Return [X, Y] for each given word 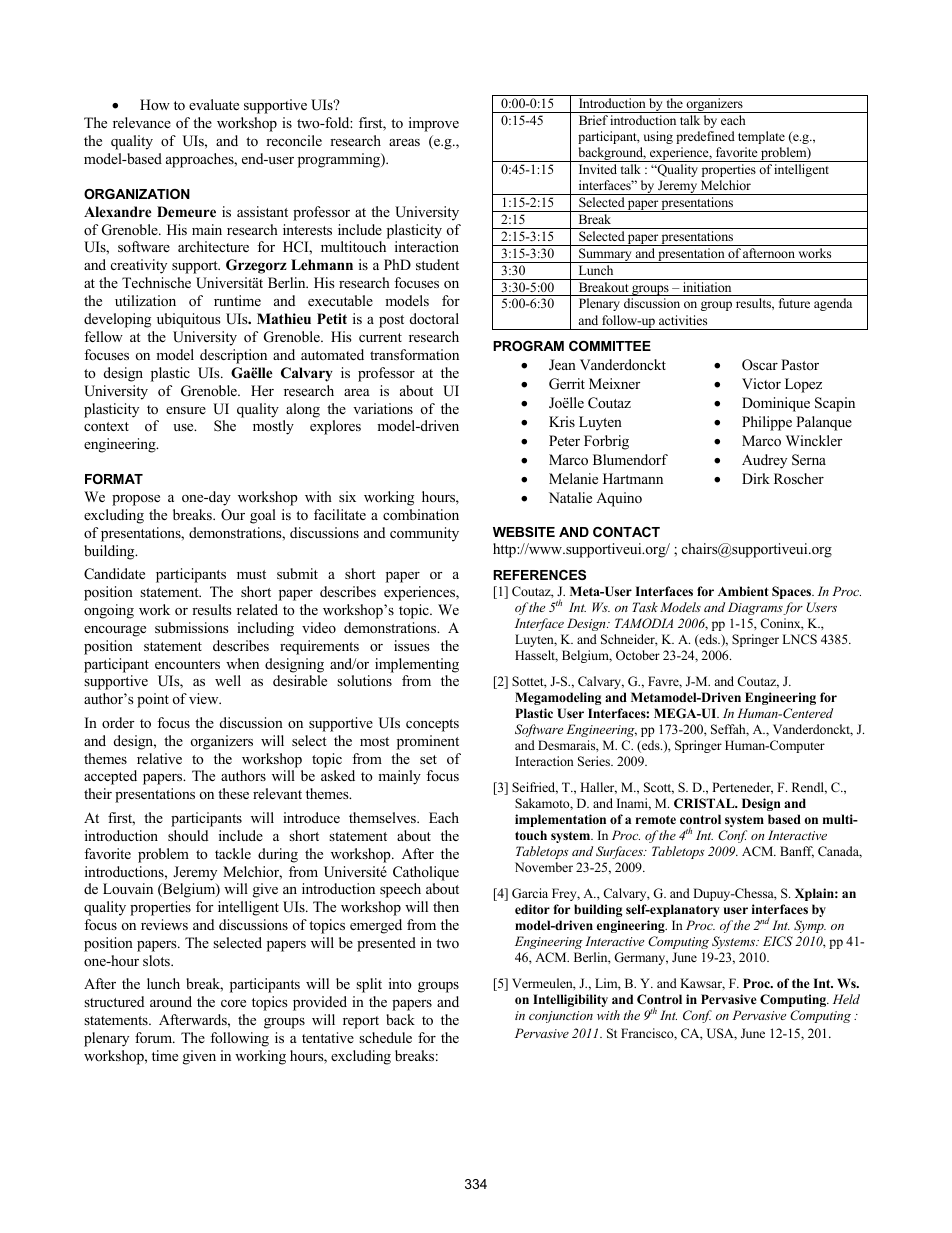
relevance [142, 122]
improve [434, 124]
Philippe [767, 423]
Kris [562, 421]
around [171, 1001]
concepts [432, 725]
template [761, 137]
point [153, 700]
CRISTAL [705, 803]
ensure [186, 410]
